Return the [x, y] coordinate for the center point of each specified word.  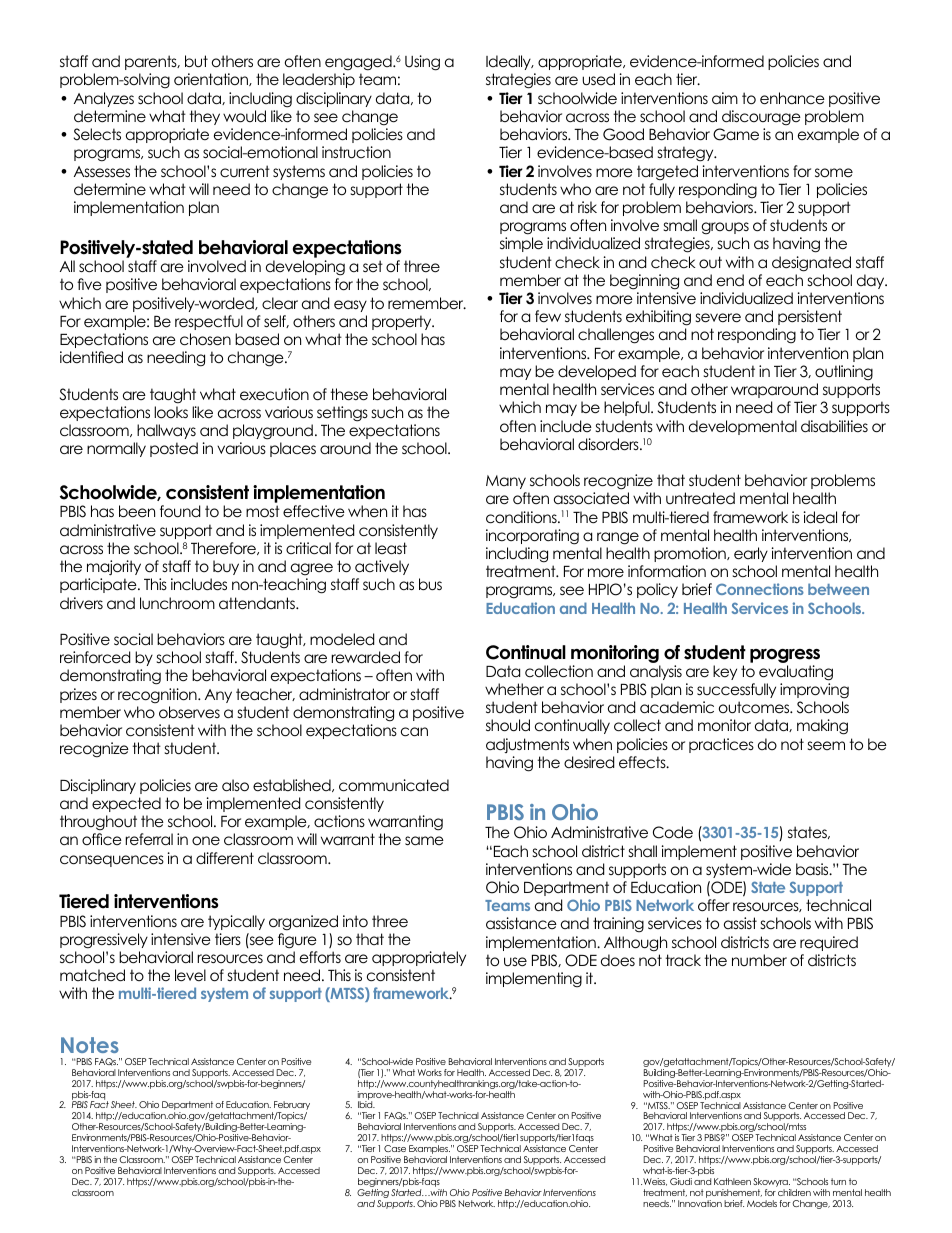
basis [813, 869]
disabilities [834, 426]
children [794, 1192]
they [204, 117]
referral [149, 839]
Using [422, 63]
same [424, 840]
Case [395, 1148]
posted [174, 449]
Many [506, 482]
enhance [792, 98]
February [291, 1107]
